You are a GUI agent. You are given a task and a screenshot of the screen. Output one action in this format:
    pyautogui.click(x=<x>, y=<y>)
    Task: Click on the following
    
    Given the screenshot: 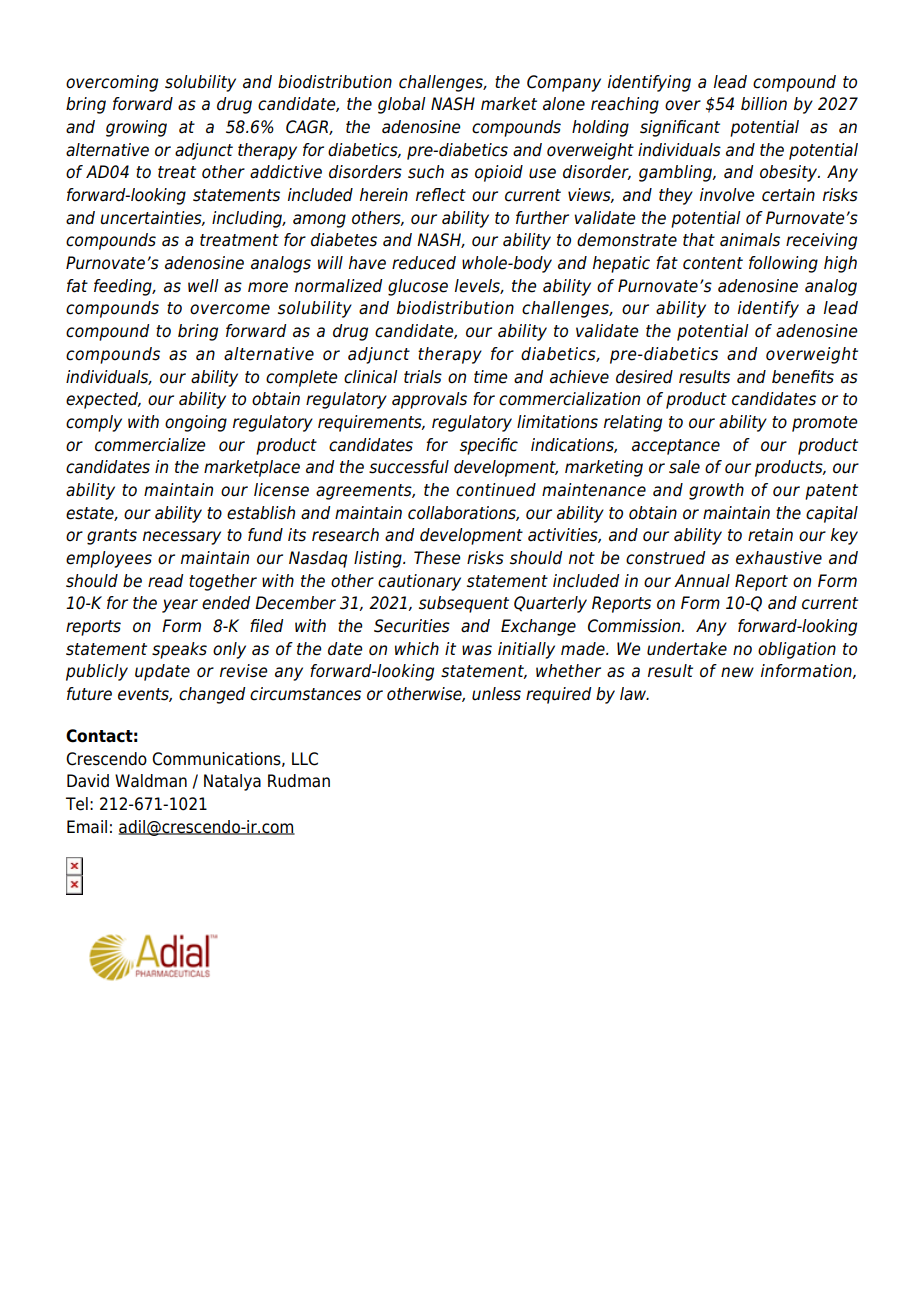 What is the action you would take?
    pyautogui.click(x=783, y=264)
